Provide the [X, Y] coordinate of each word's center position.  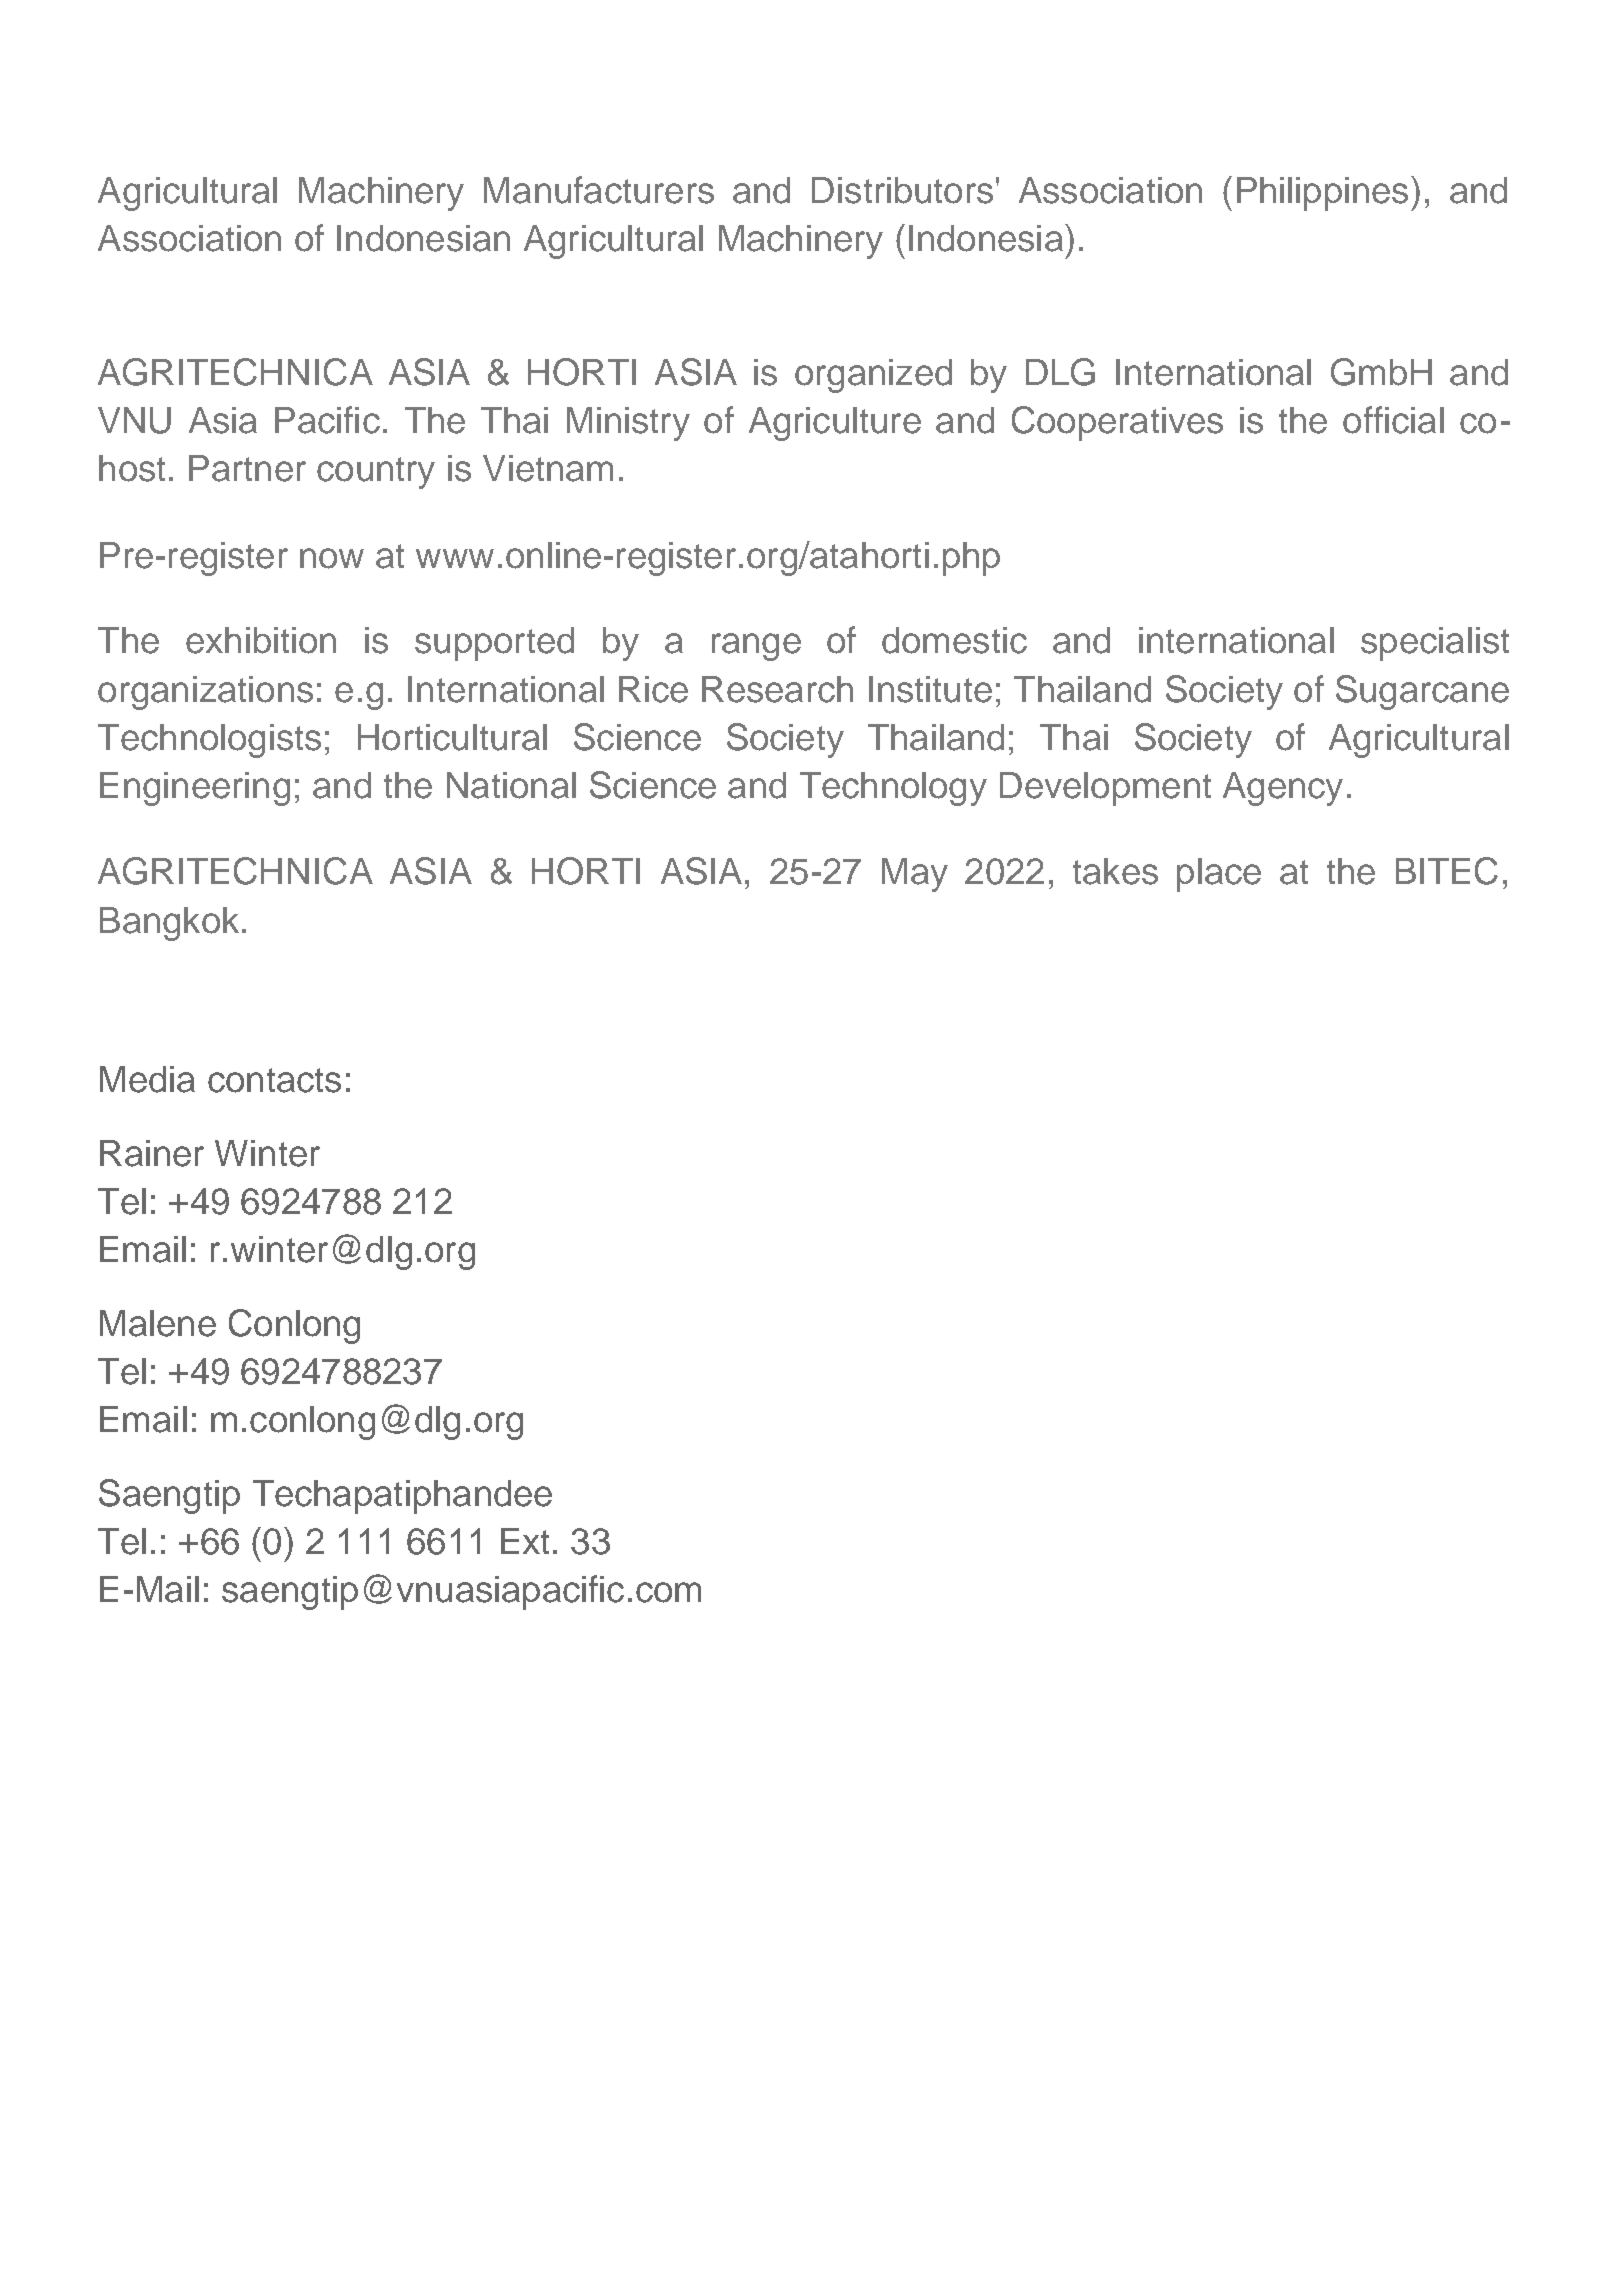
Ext [525, 1541]
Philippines [1322, 194]
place [1219, 875]
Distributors [902, 190]
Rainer [152, 1153]
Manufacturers [599, 190]
